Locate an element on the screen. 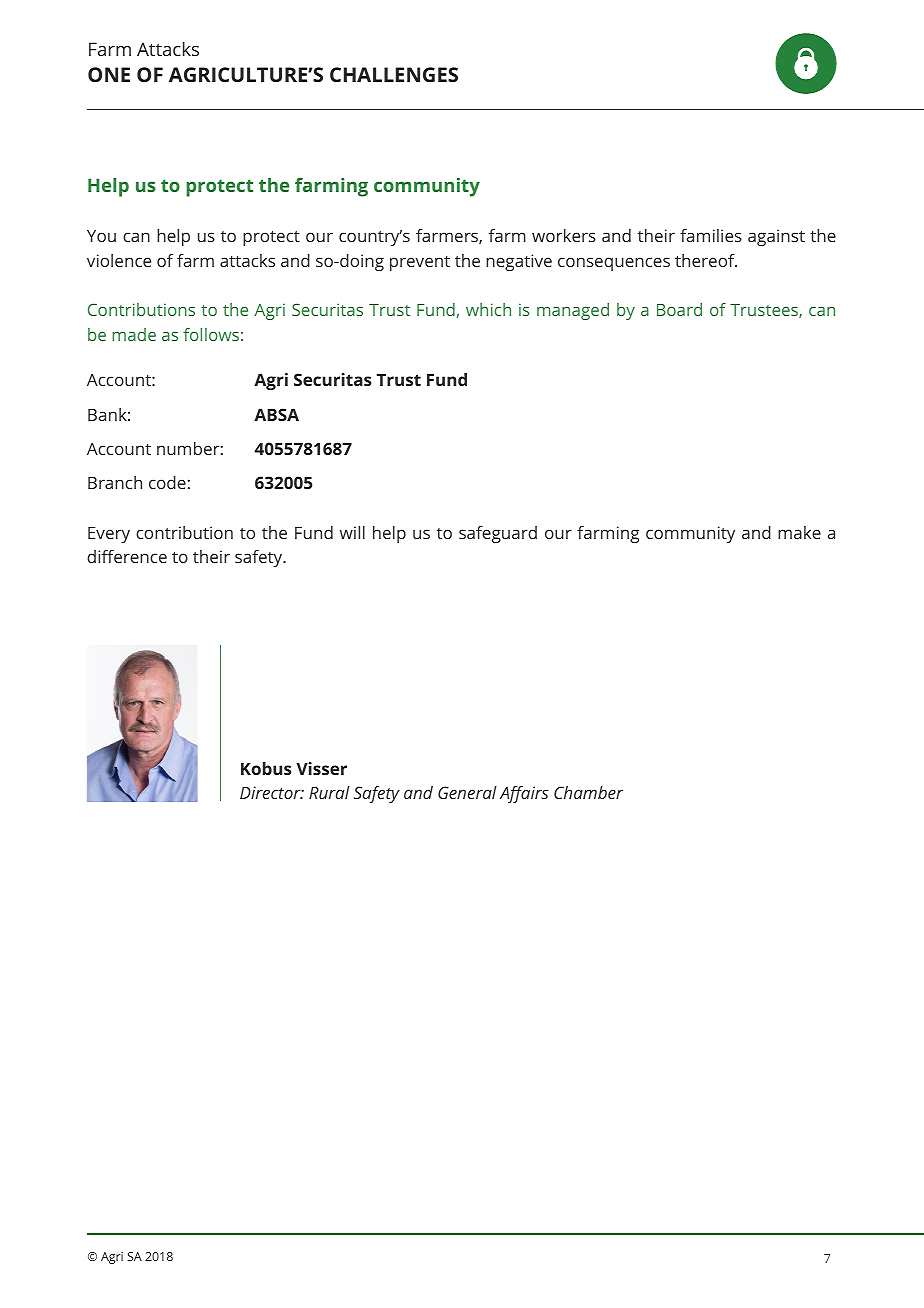 The width and height of the screenshot is (924, 1308). difference is located at coordinates (127, 556).
